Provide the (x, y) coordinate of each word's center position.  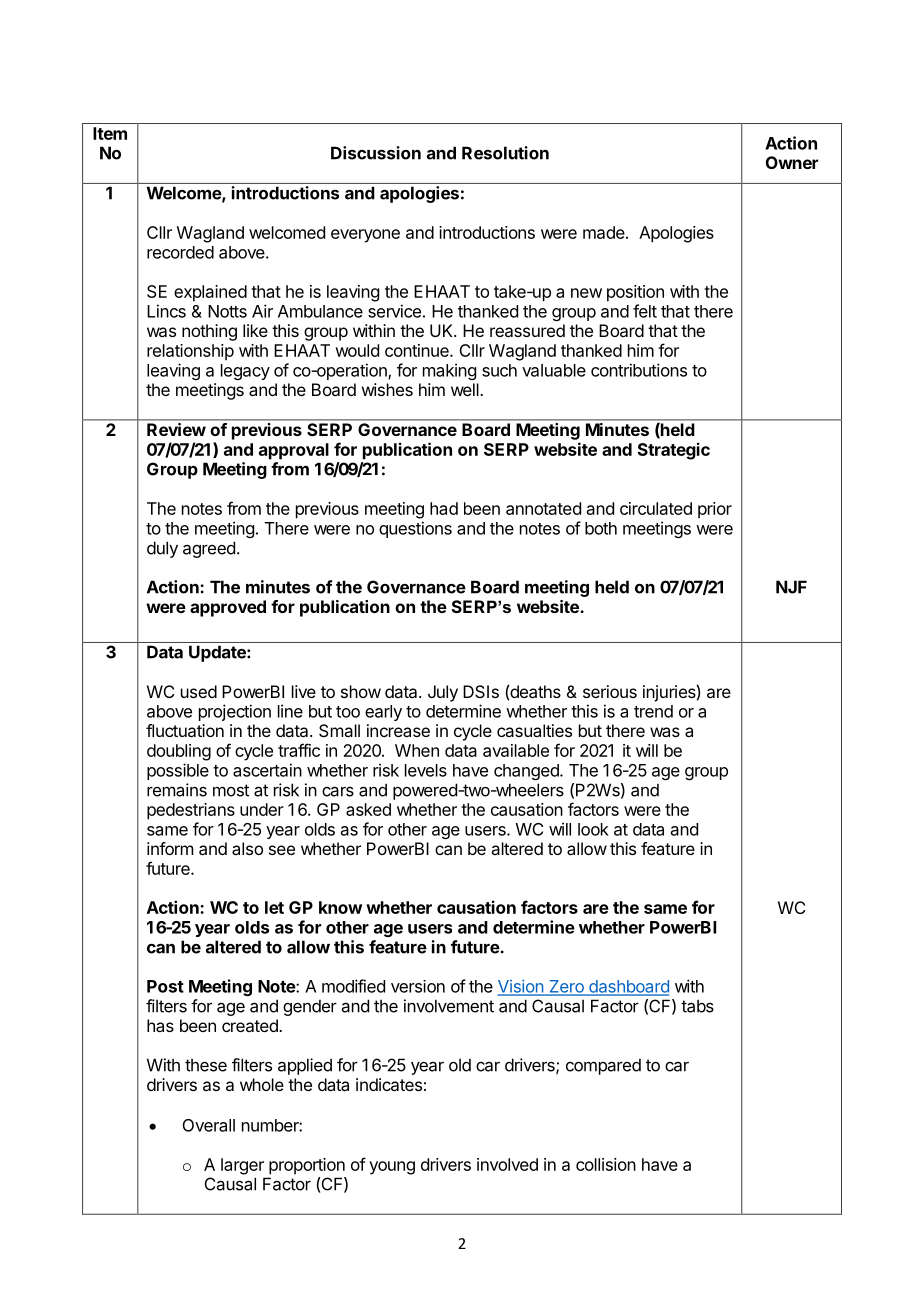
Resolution (505, 153)
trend (653, 711)
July (443, 693)
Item (110, 133)
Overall (209, 1125)
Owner (792, 162)
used (199, 691)
